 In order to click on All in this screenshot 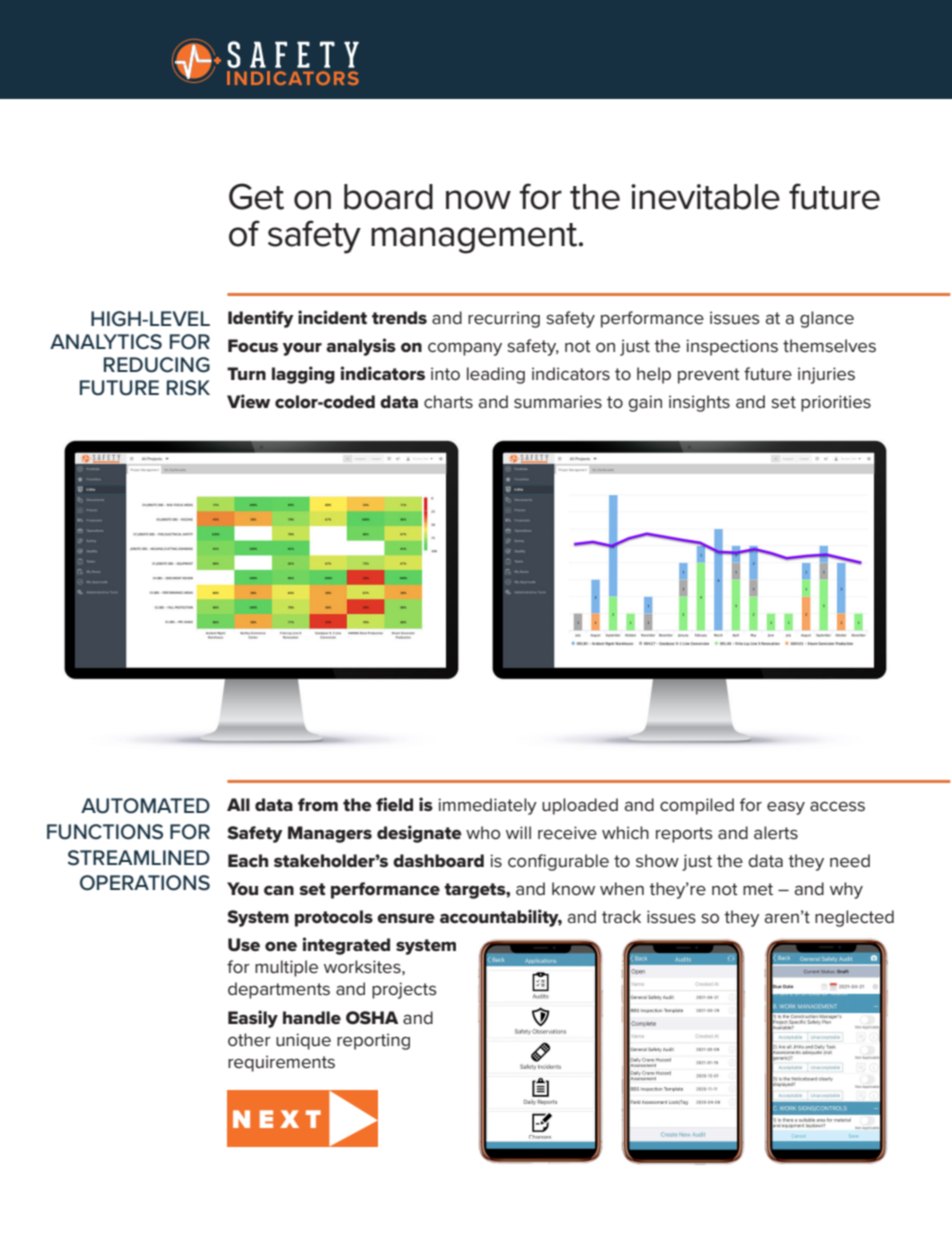, I will do `click(238, 804)`.
